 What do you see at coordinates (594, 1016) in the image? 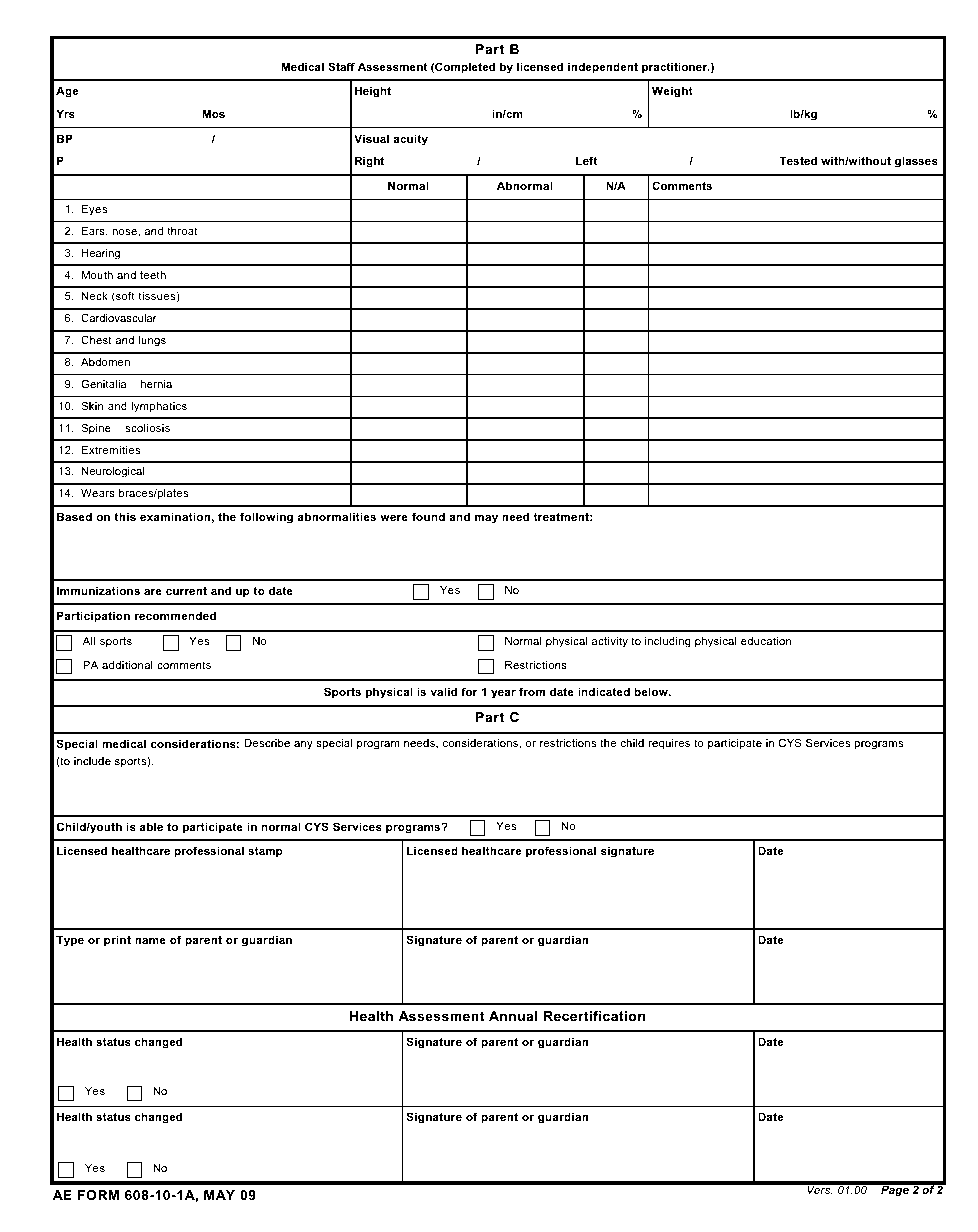
I see `Recertification` at bounding box center [594, 1016].
